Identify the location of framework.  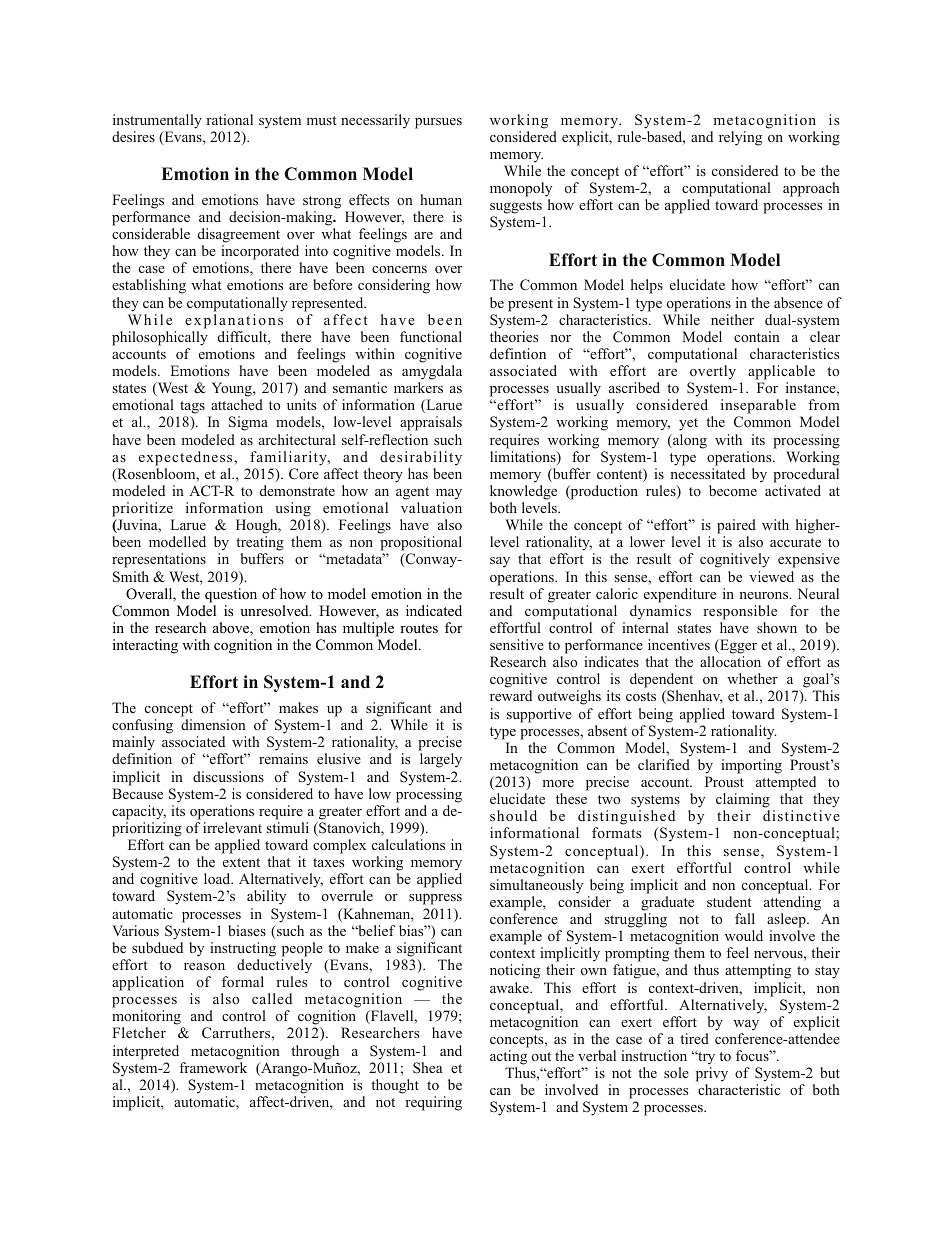
(213, 1067).
